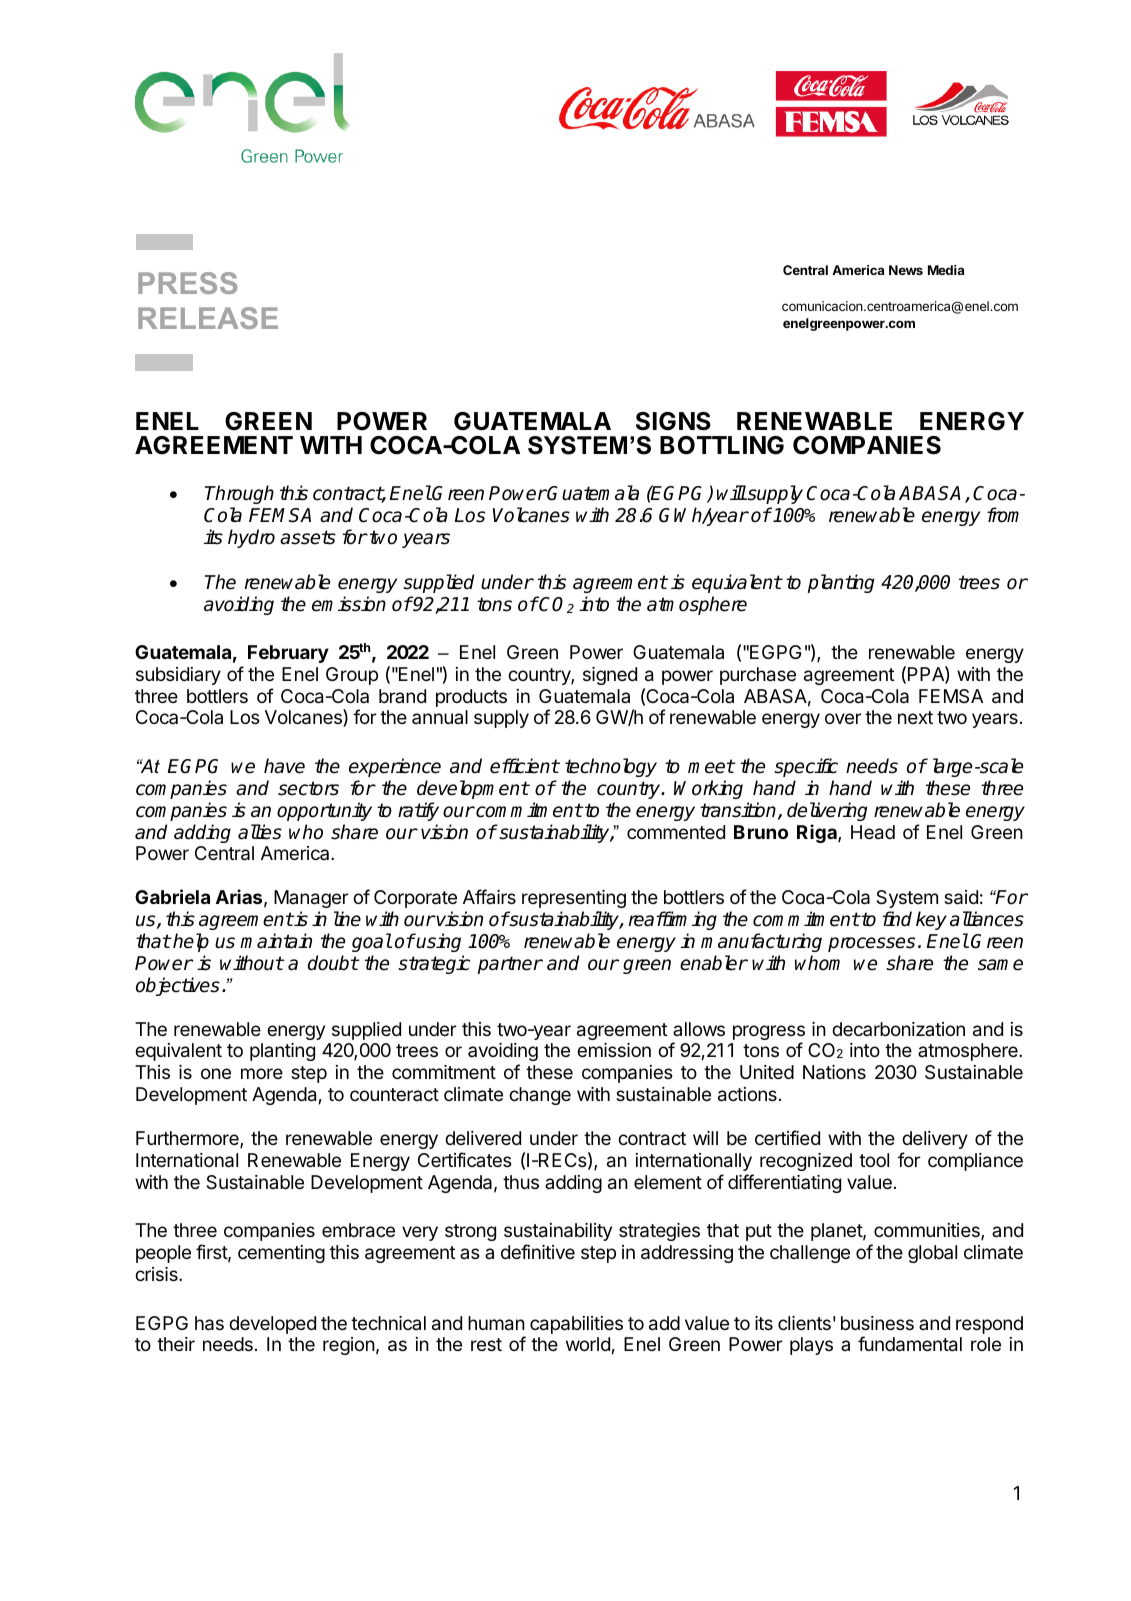  What do you see at coordinates (758, 676) in the screenshot?
I see `purchase` at bounding box center [758, 676].
